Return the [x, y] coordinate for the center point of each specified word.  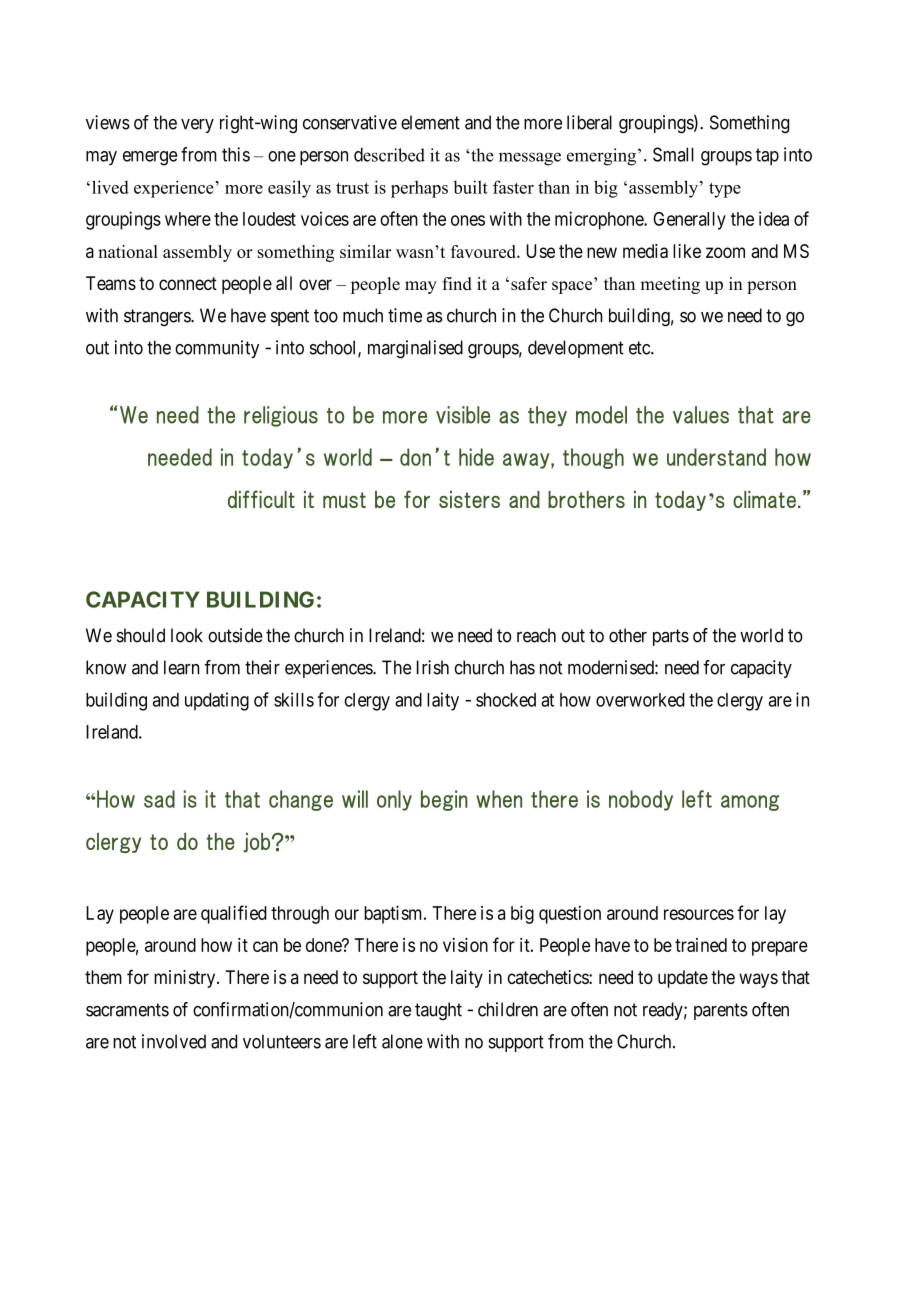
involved [174, 1041]
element [430, 122]
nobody [641, 800]
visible [463, 415]
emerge [150, 158]
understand [716, 457]
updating [217, 701]
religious [281, 416]
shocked [506, 700]
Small [673, 154]
